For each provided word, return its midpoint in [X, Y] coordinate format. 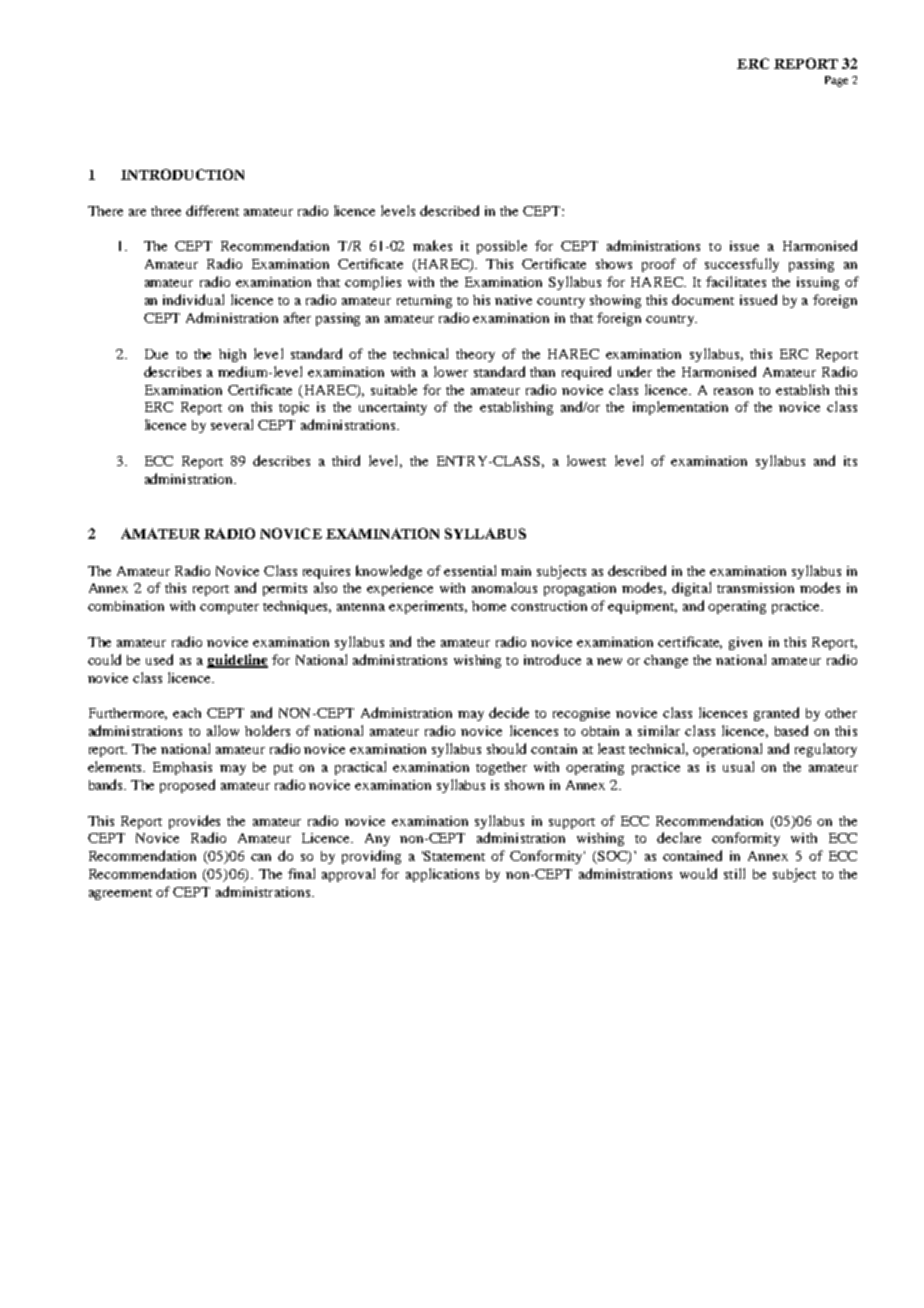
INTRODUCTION [182, 174]
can [261, 857]
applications [442, 875]
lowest [586, 460]
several [232, 424]
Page [836, 81]
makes [432, 245]
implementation [680, 408]
